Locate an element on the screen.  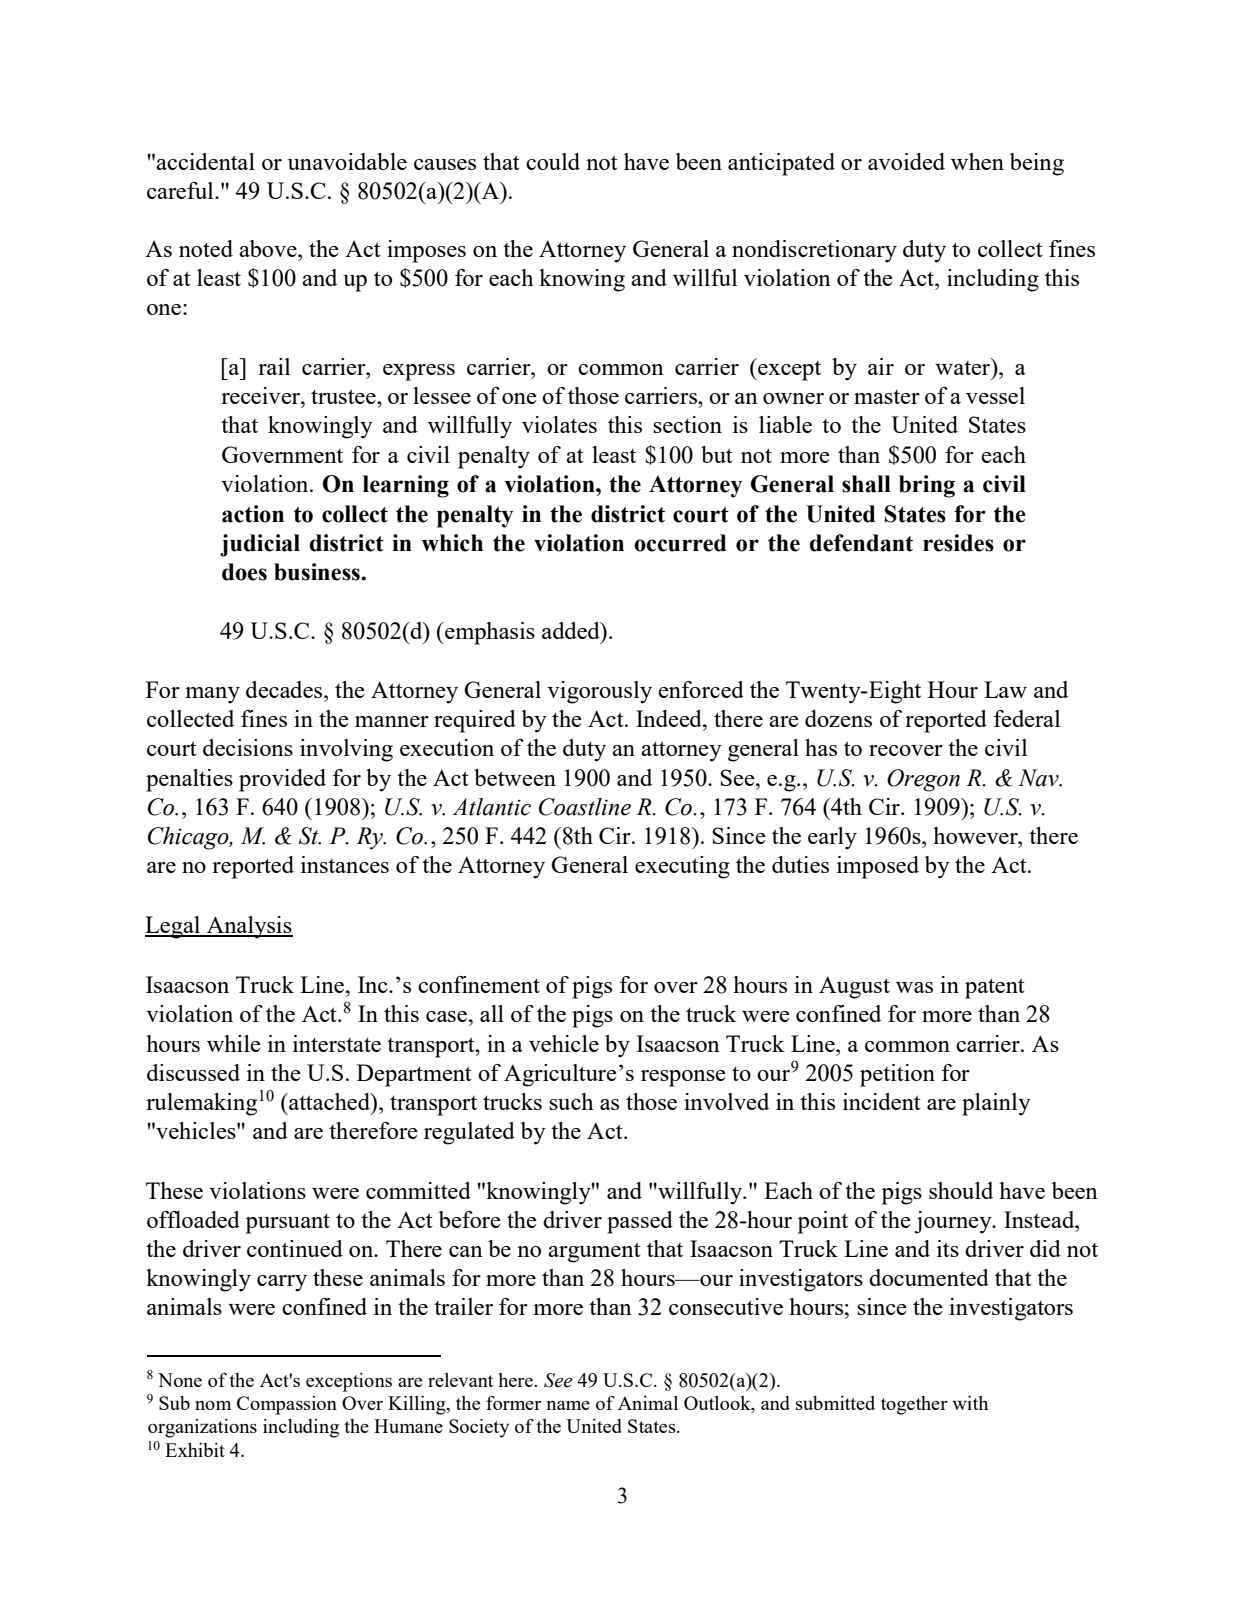
could is located at coordinates (553, 161).
